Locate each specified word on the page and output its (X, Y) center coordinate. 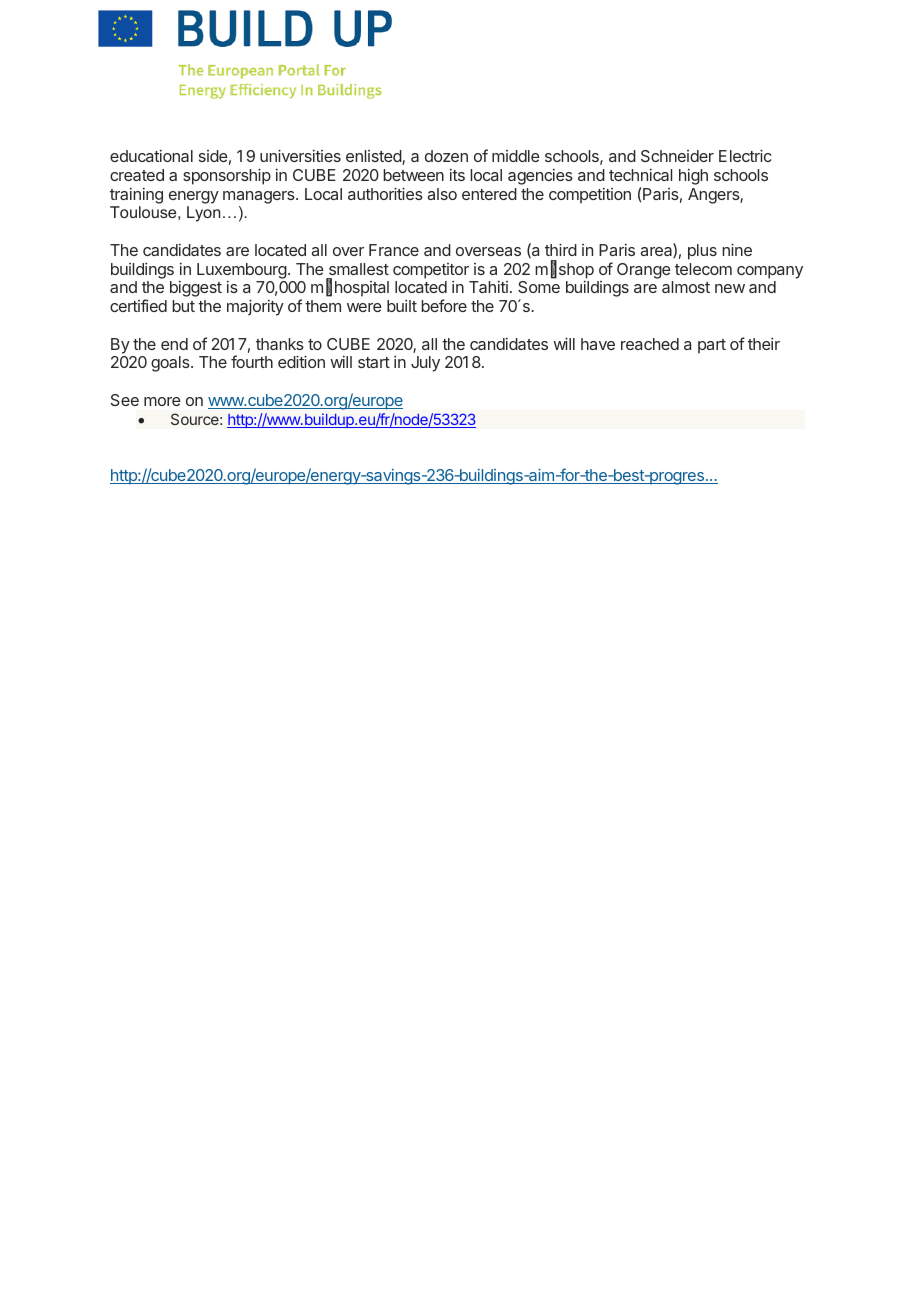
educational (151, 156)
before (444, 305)
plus (702, 252)
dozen (446, 156)
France (394, 250)
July (425, 364)
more (162, 401)
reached (650, 344)
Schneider (677, 156)
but (183, 306)
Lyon (204, 214)
